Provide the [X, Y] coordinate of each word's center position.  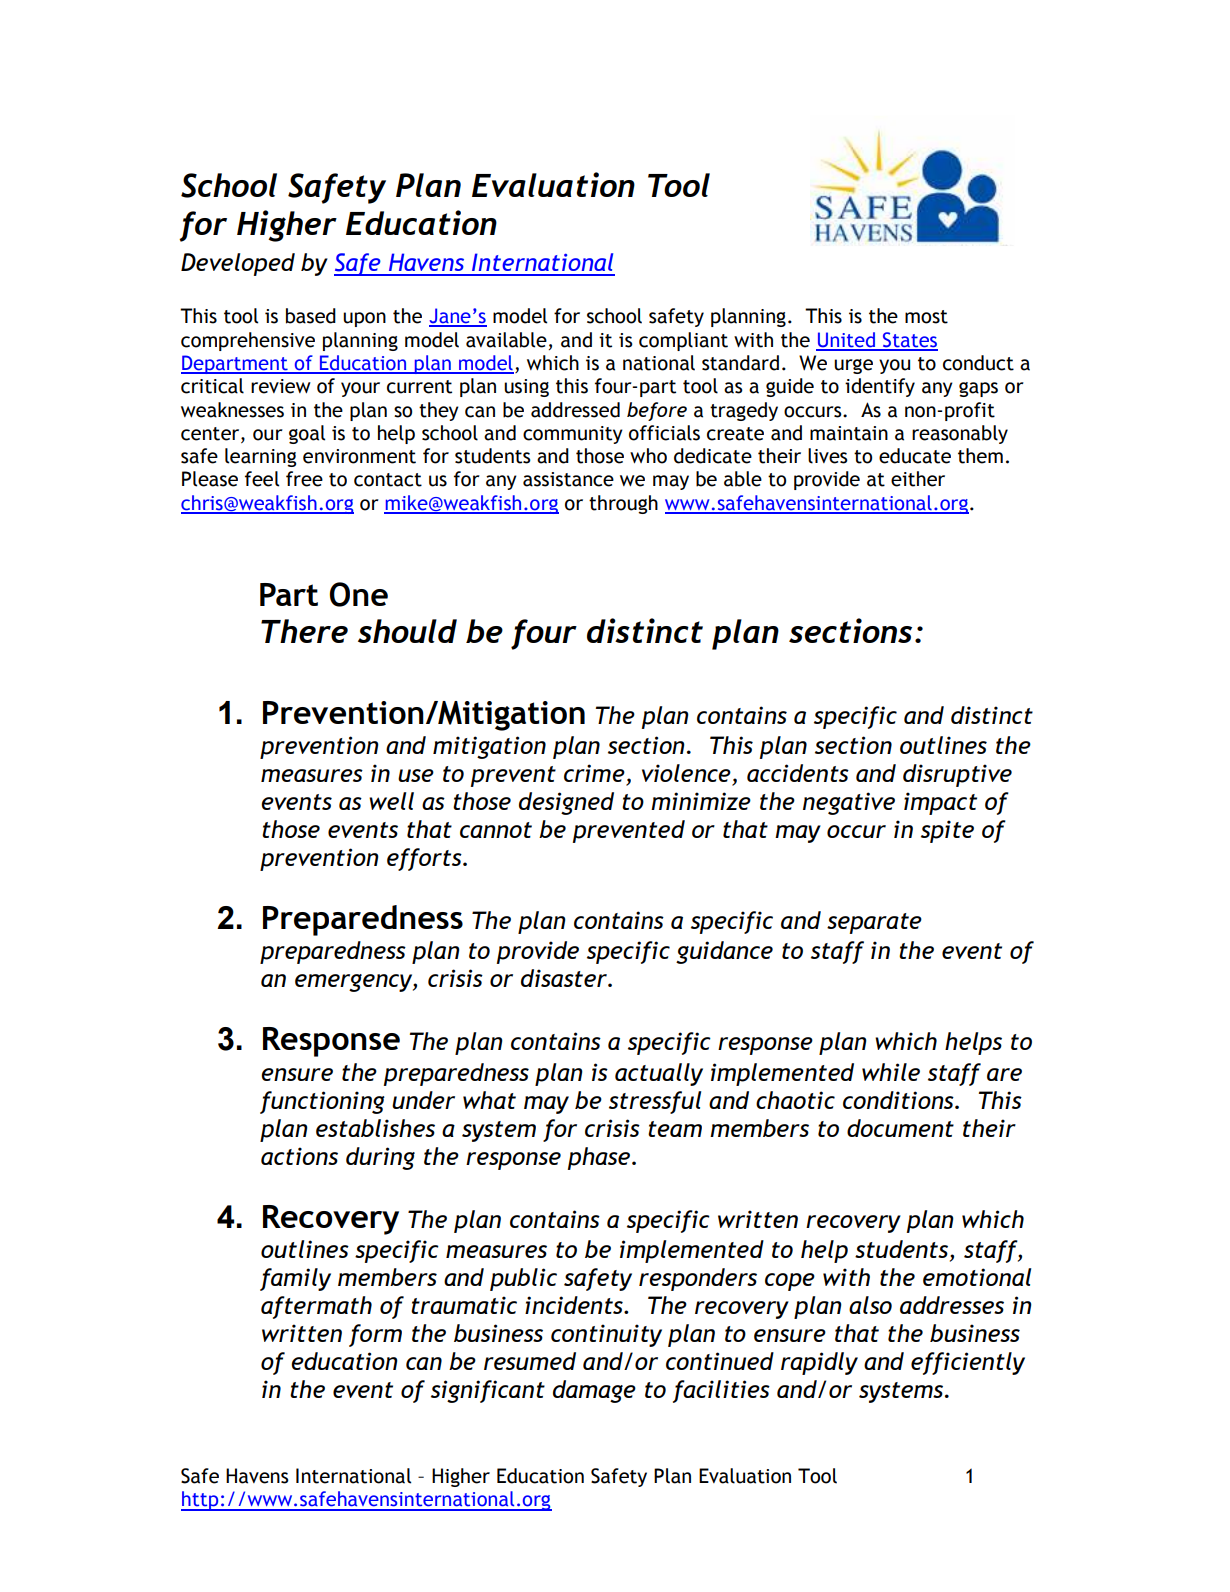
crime [595, 774]
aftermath [316, 1307]
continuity [606, 1335]
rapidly [819, 1363]
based [311, 316]
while [891, 1072]
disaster [565, 978]
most [926, 317]
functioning [322, 1102]
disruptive [957, 775]
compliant [683, 341]
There [304, 631]
